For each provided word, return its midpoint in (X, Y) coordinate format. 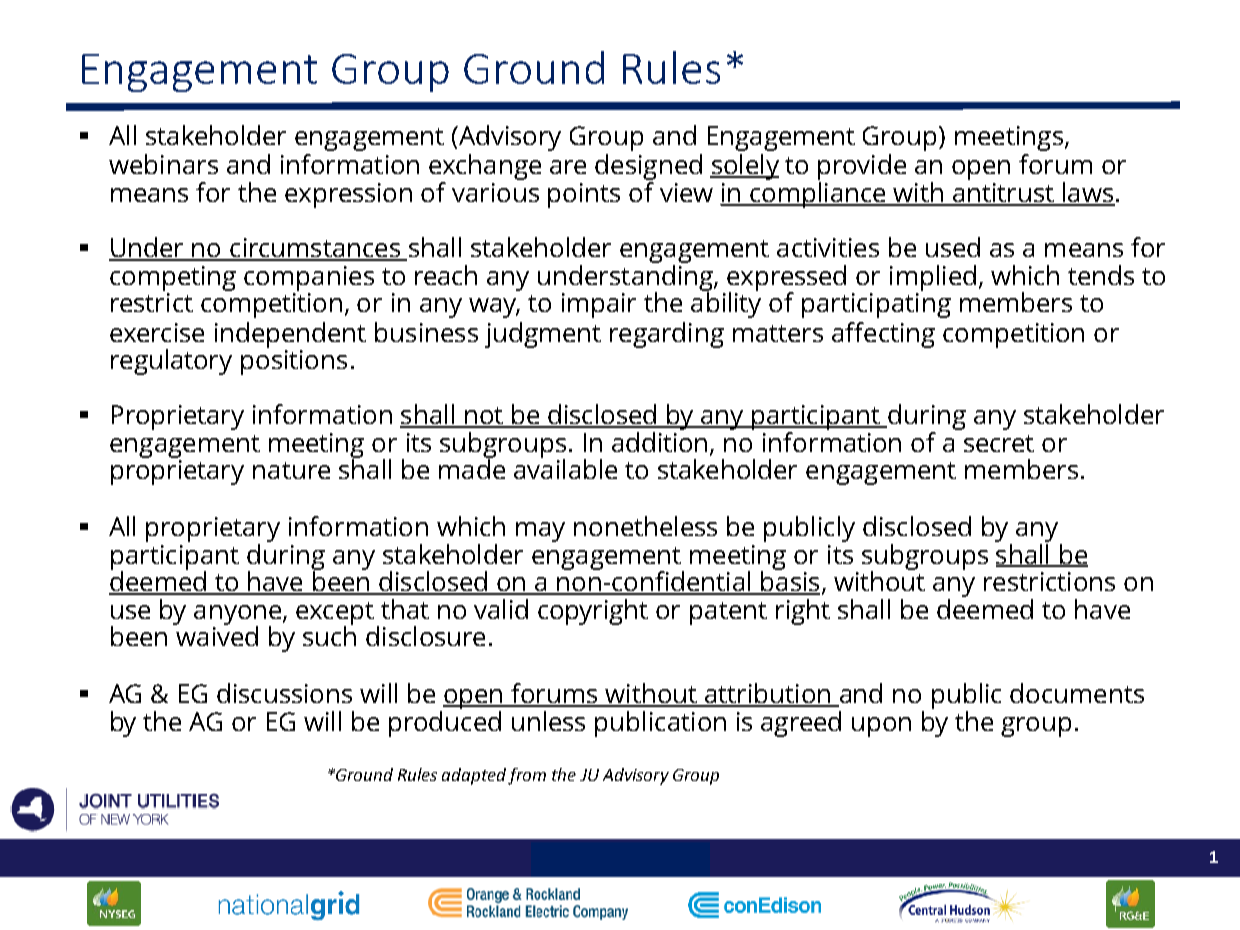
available (565, 468)
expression (348, 195)
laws (1088, 193)
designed (648, 168)
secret (999, 443)
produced (445, 724)
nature (291, 470)
